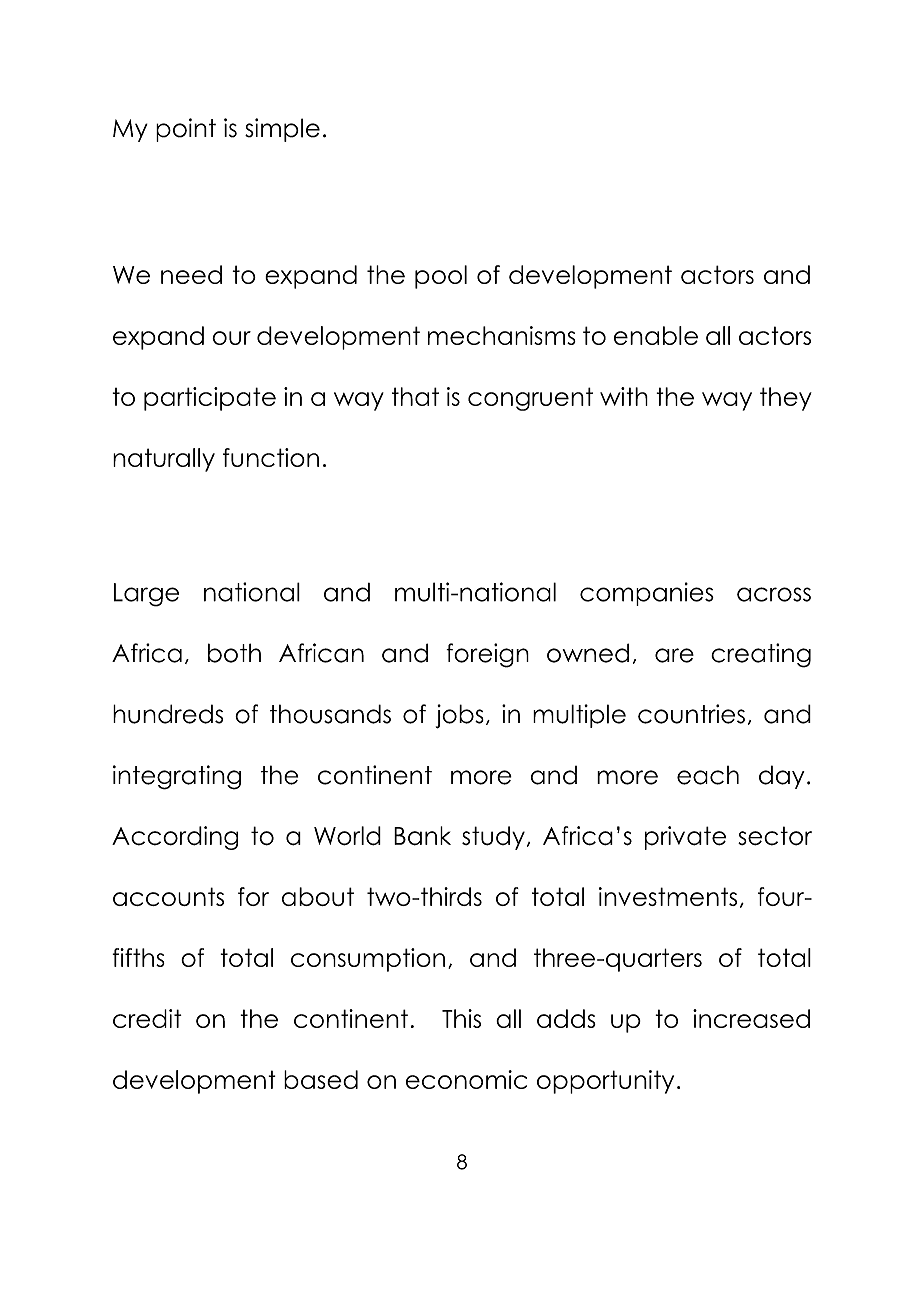 The width and height of the page is (924, 1308). What do you see at coordinates (441, 277) in the page?
I see `pool` at bounding box center [441, 277].
